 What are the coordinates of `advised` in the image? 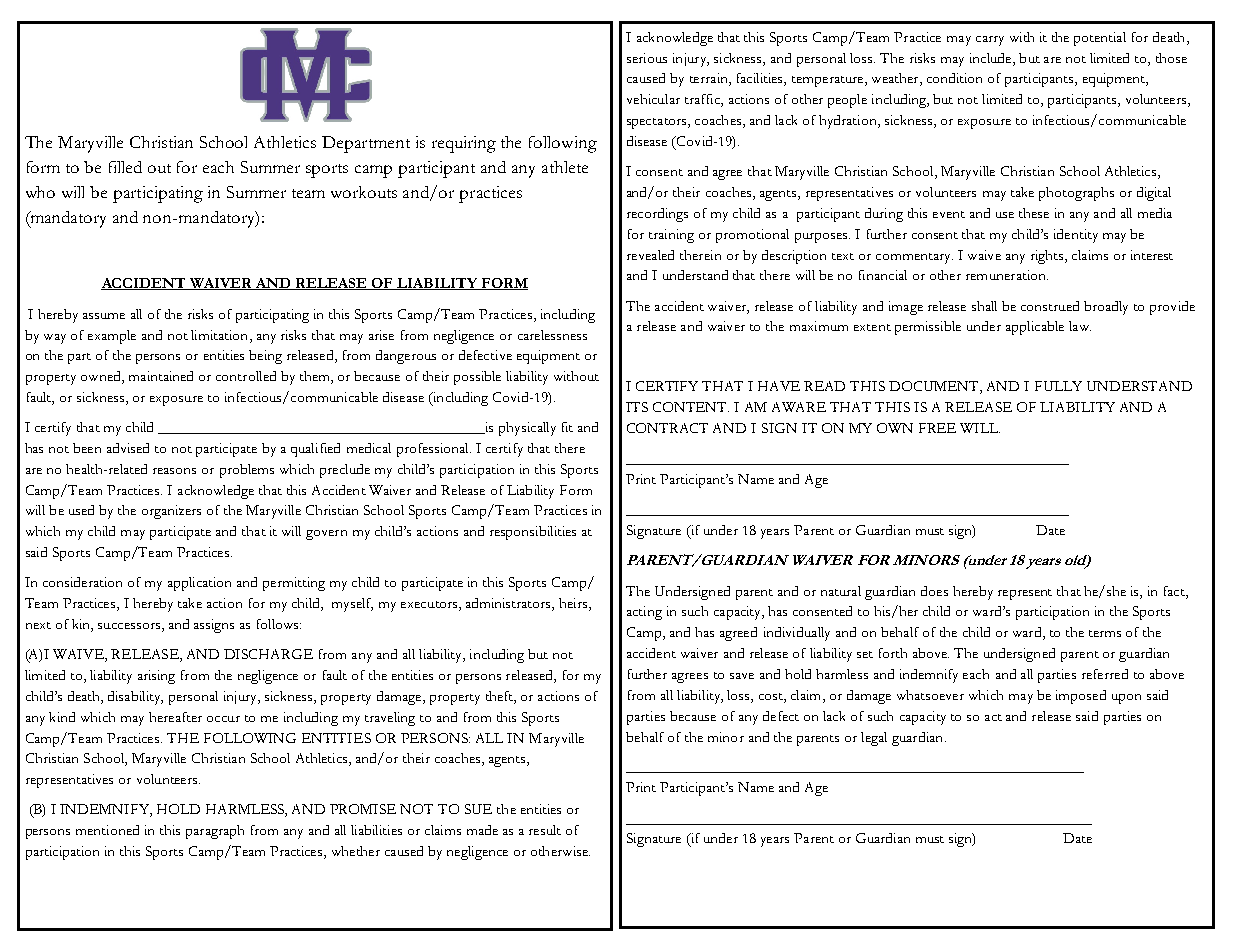 It's located at (128, 448).
